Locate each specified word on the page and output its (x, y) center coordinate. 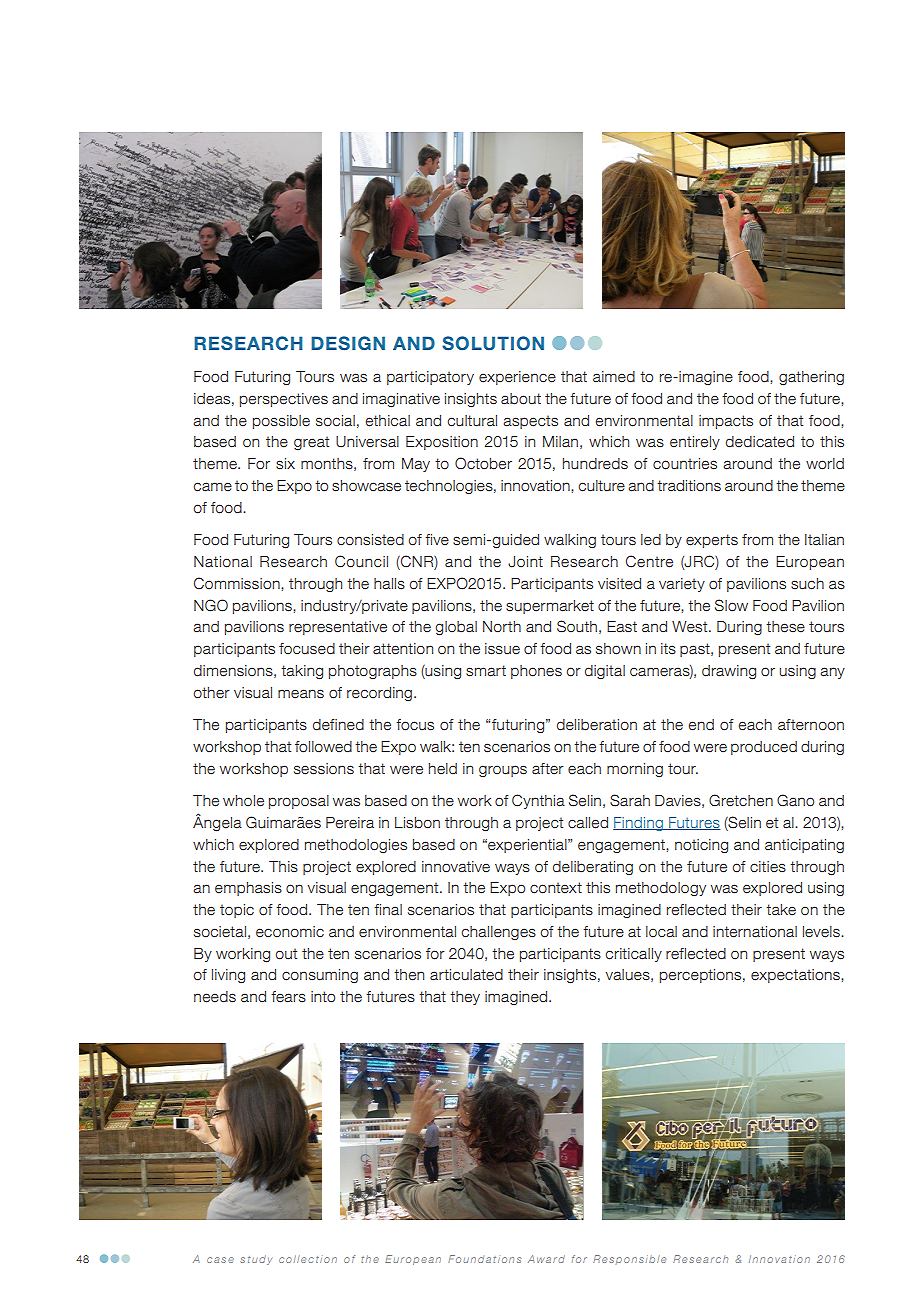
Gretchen (741, 800)
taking (302, 672)
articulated (466, 975)
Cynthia (538, 801)
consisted (370, 540)
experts (712, 541)
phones (536, 672)
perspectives (284, 400)
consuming (320, 976)
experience (517, 378)
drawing (729, 672)
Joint (525, 562)
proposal (299, 802)
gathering (811, 378)
